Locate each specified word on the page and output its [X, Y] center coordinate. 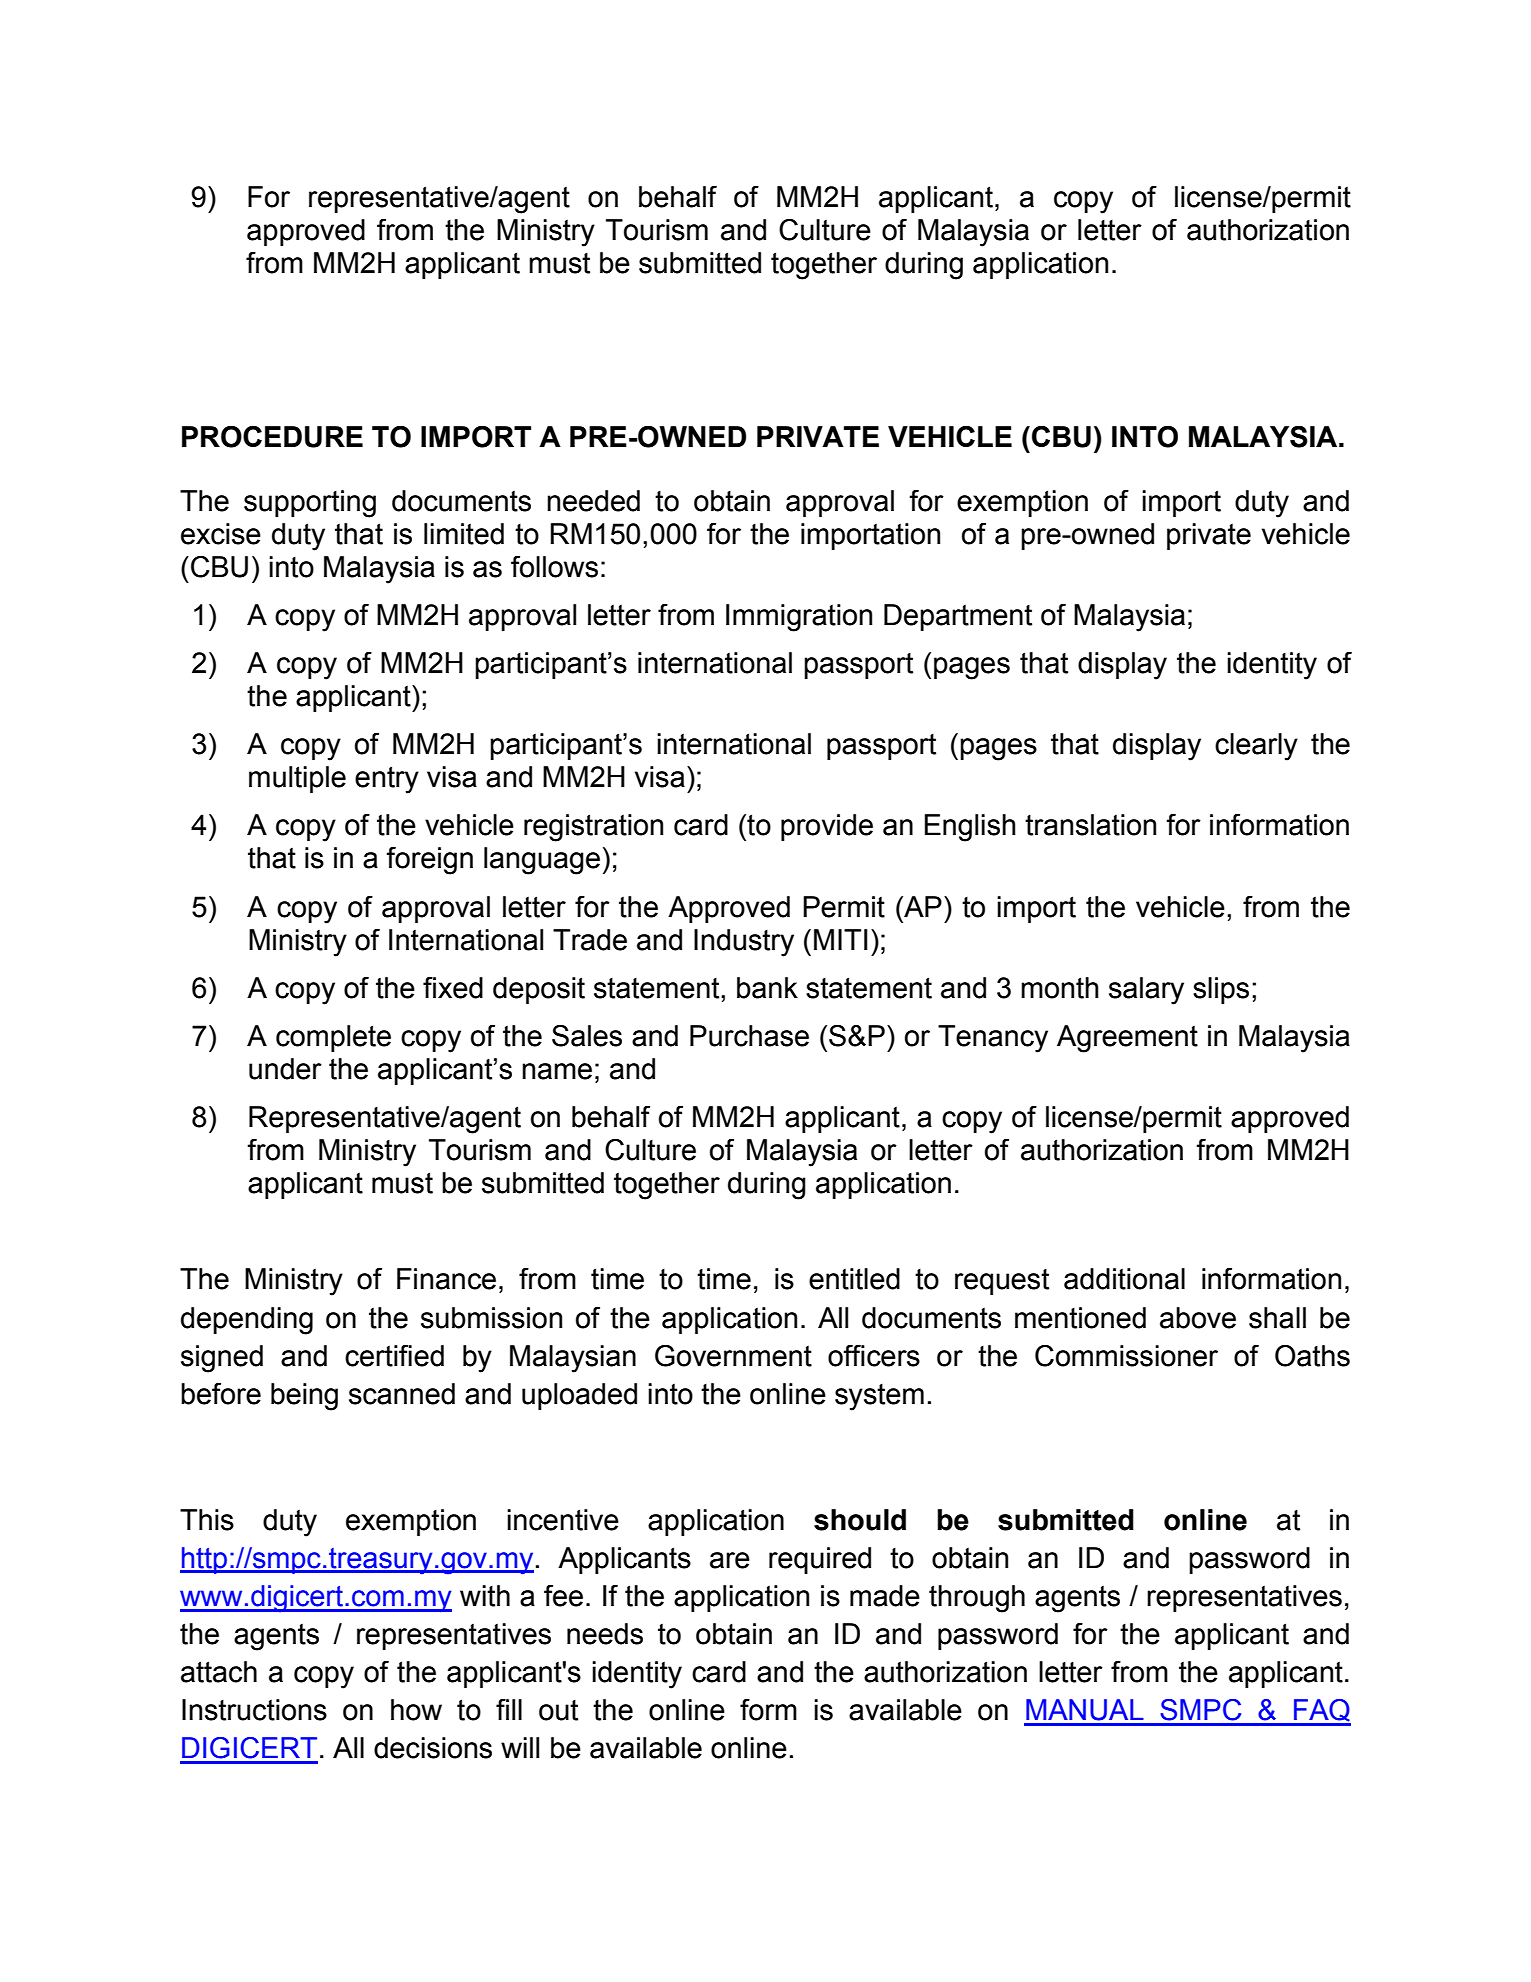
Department [958, 617]
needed [593, 501]
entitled [854, 1279]
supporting [310, 504]
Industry [744, 943]
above [1198, 1318]
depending [247, 1321]
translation [1090, 825]
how [416, 1710]
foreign [429, 861]
